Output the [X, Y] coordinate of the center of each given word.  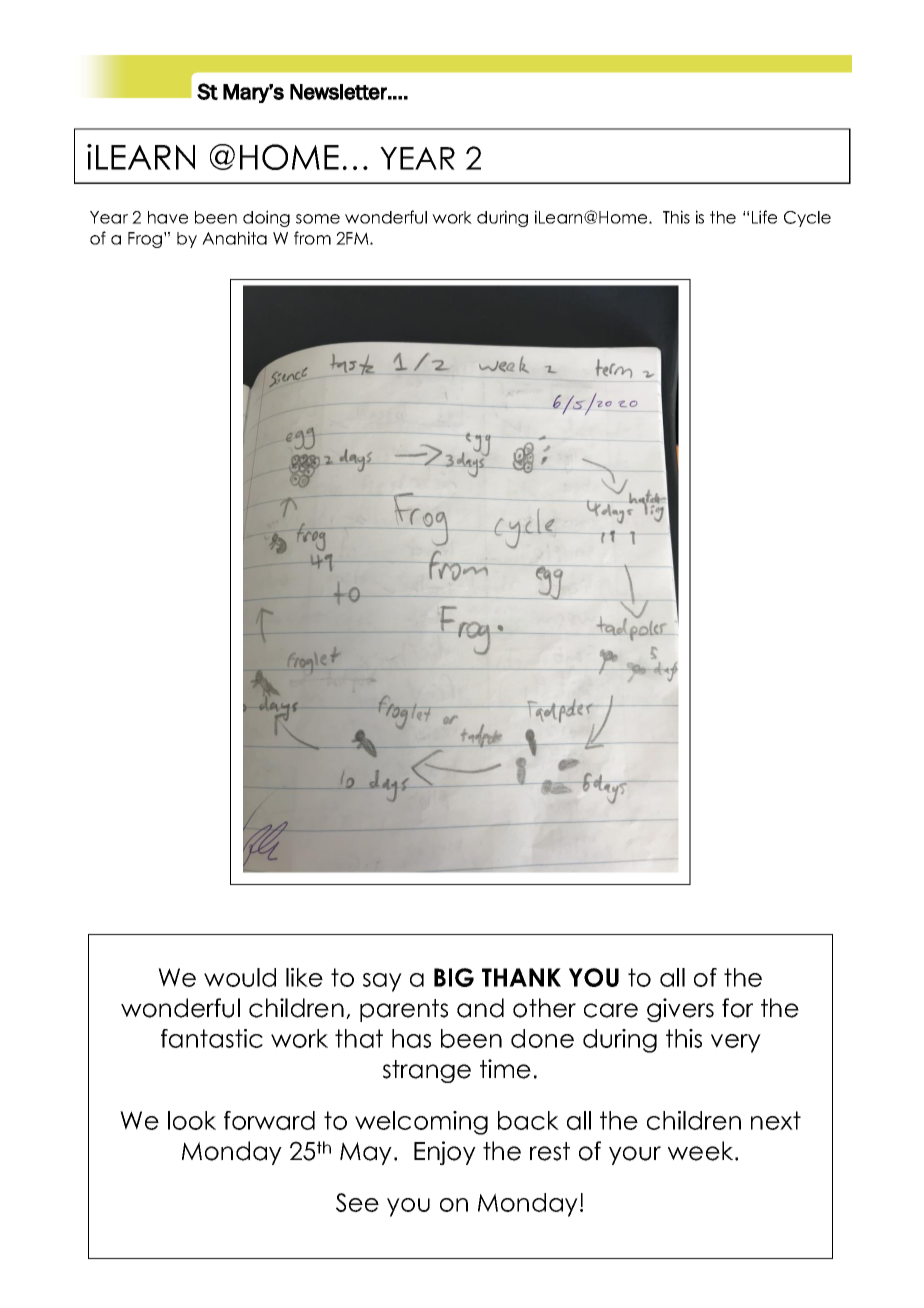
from [312, 238]
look [192, 1120]
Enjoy [445, 1153]
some [318, 219]
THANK [521, 977]
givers [680, 1010]
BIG [454, 977]
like [304, 977]
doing [266, 218]
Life [764, 217]
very [736, 1043]
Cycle [807, 219]
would [240, 977]
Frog [146, 240]
